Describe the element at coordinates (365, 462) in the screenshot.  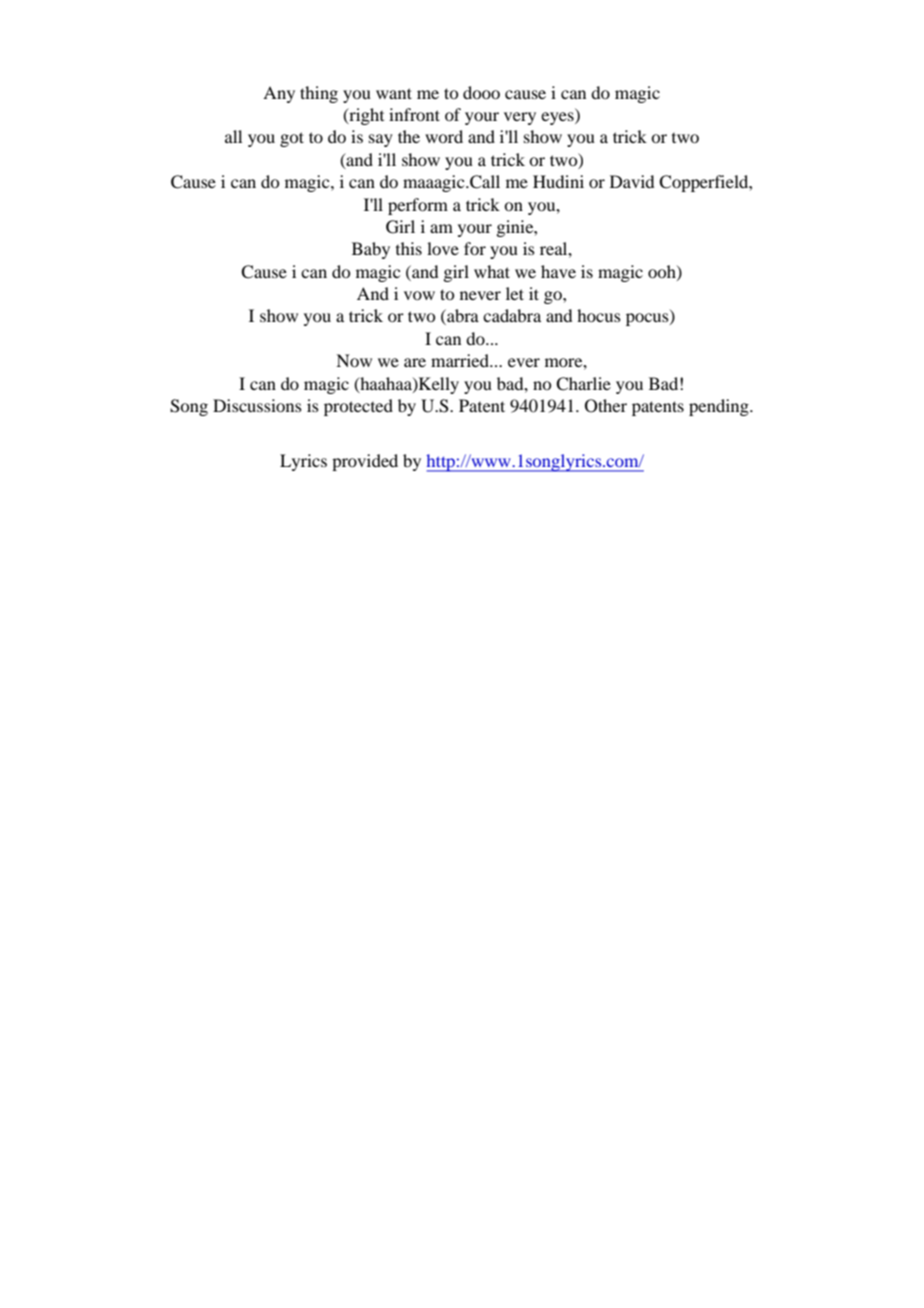
I see `provided` at that location.
